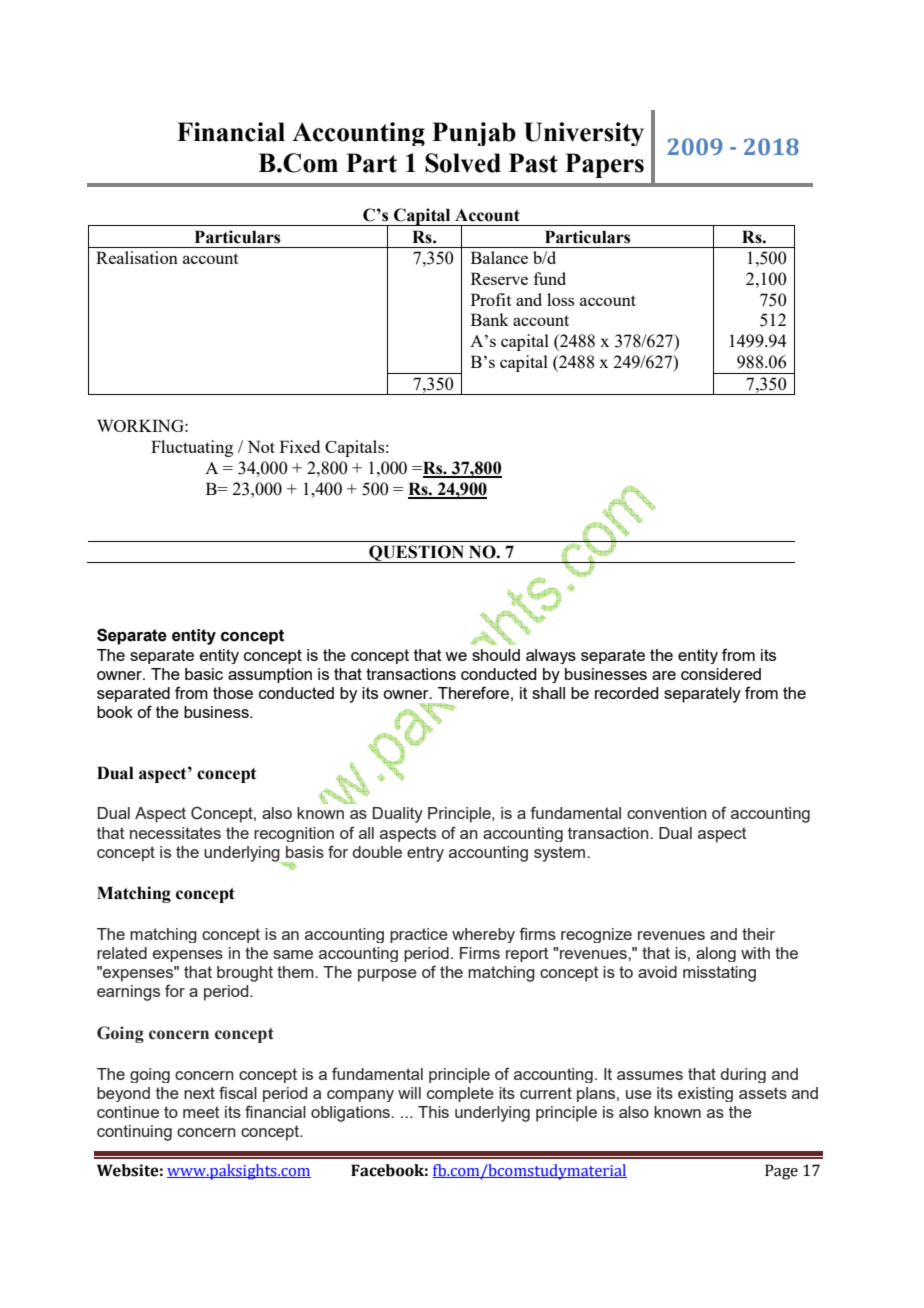 This screenshot has height=1308, width=924. Describe the element at coordinates (483, 935) in the screenshot. I see `whereby` at that location.
